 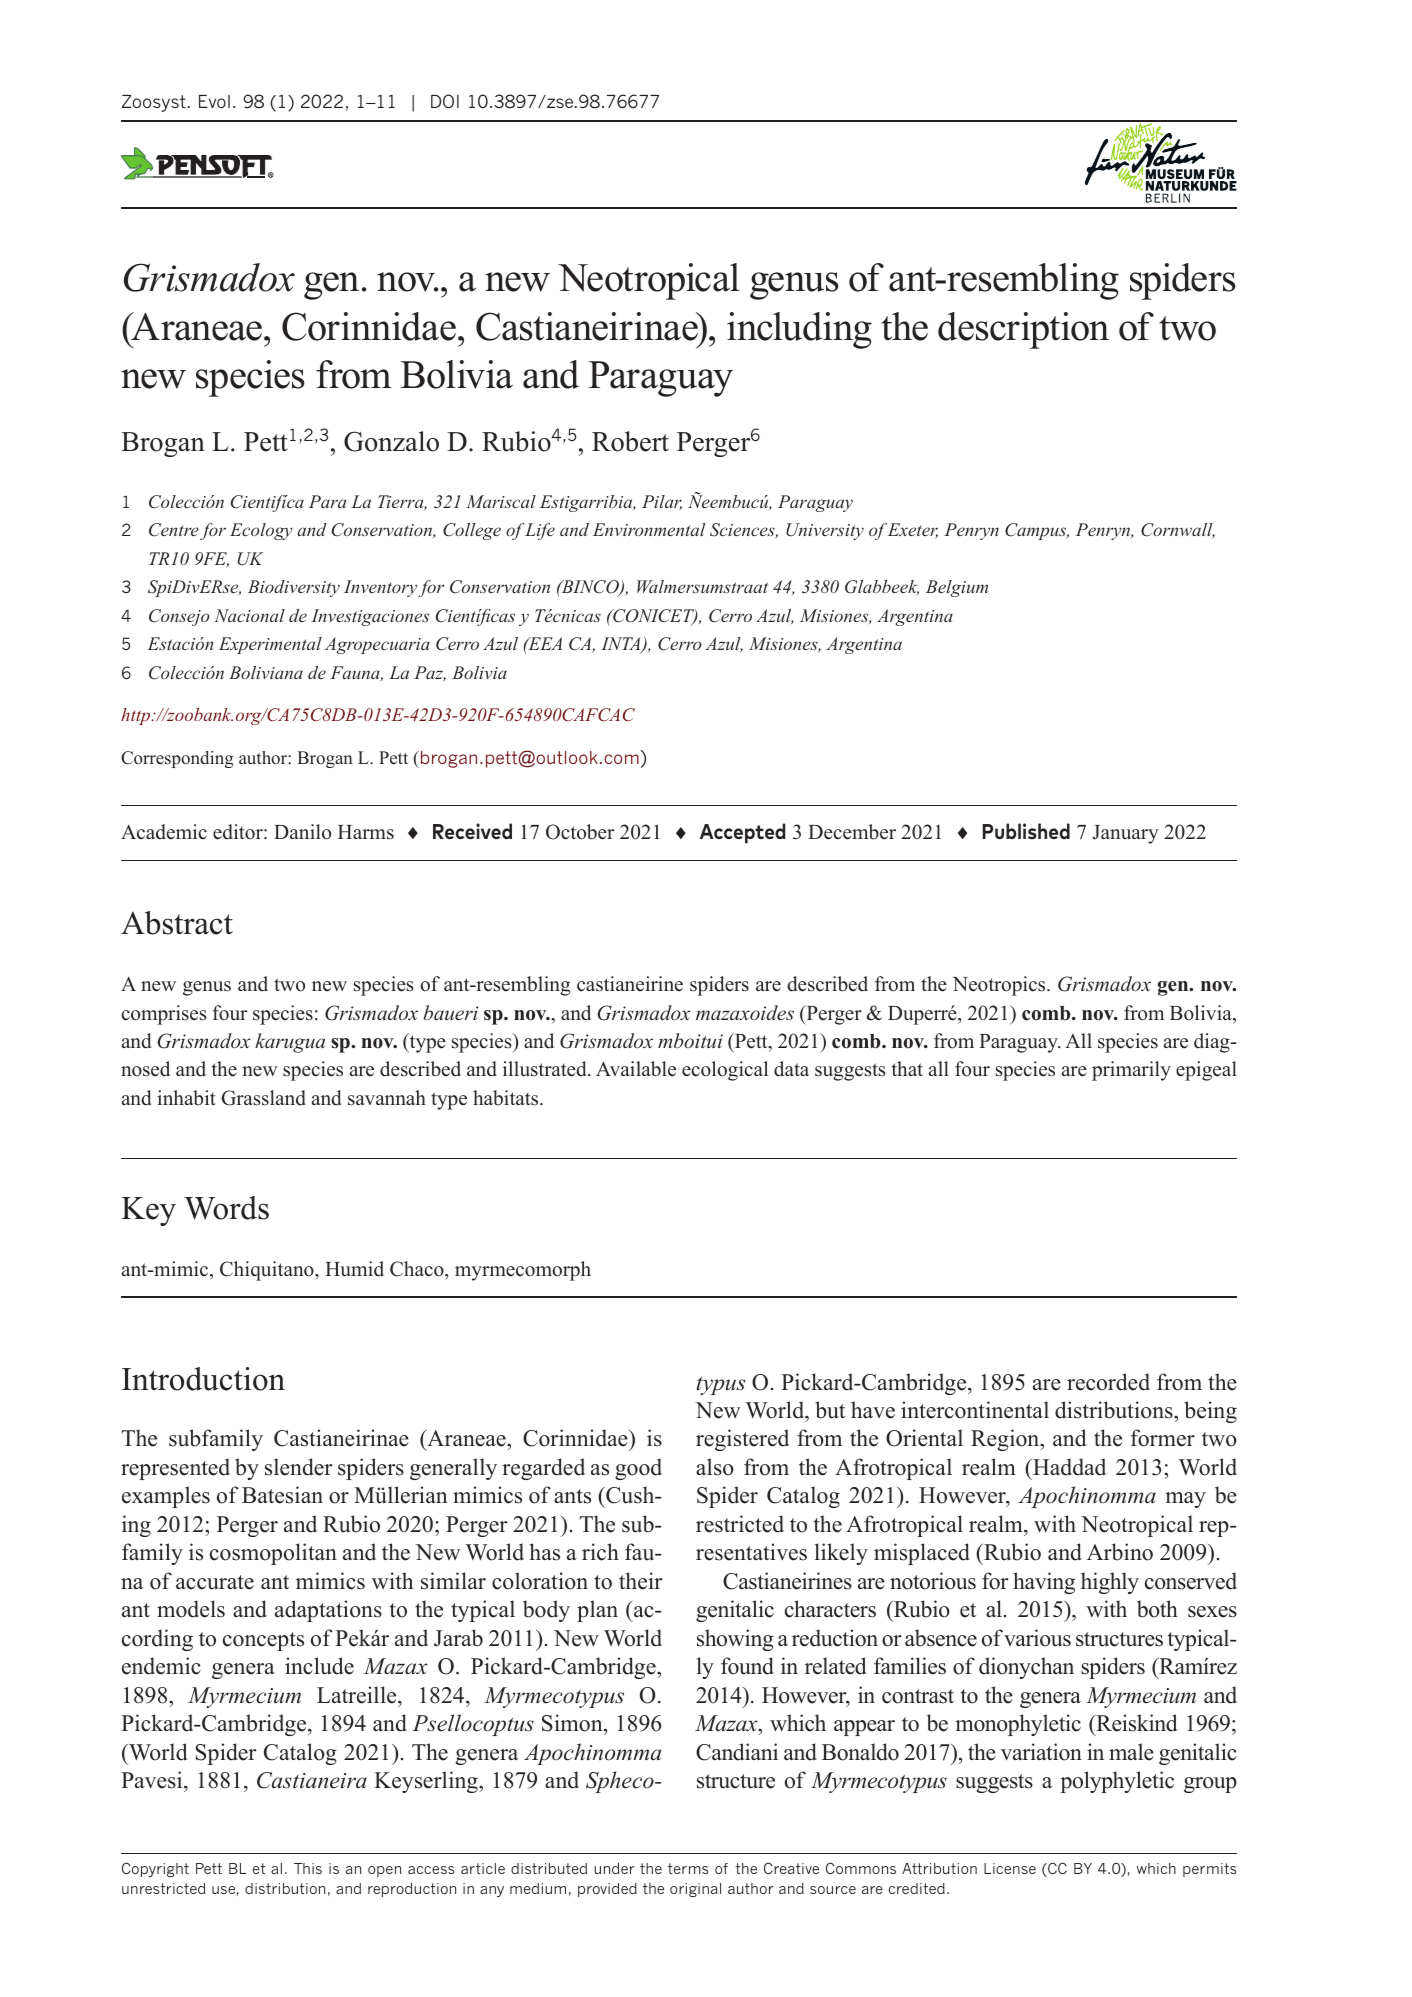 I want to click on description, so click(x=1023, y=330).
